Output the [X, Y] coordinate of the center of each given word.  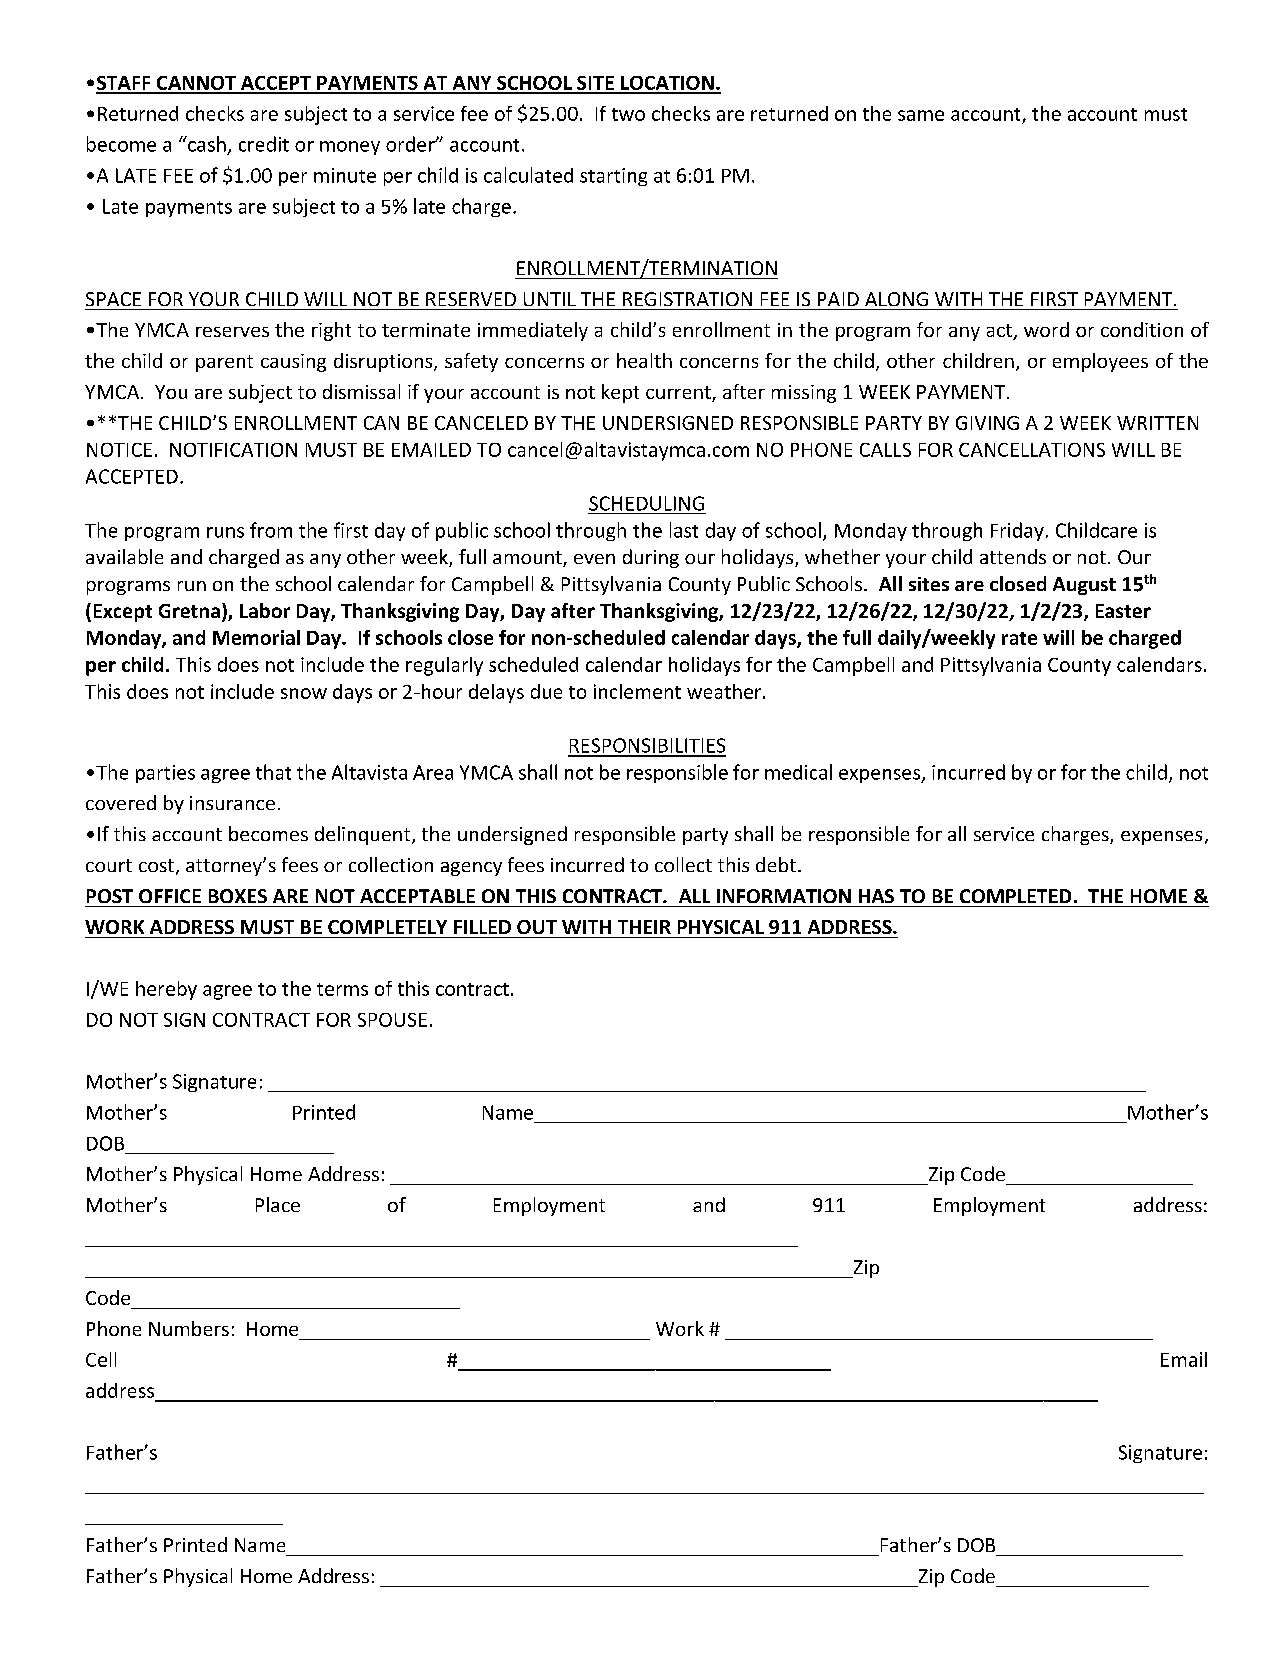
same [921, 115]
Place [278, 1204]
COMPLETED [1015, 896]
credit [264, 144]
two [628, 114]
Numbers [189, 1328]
